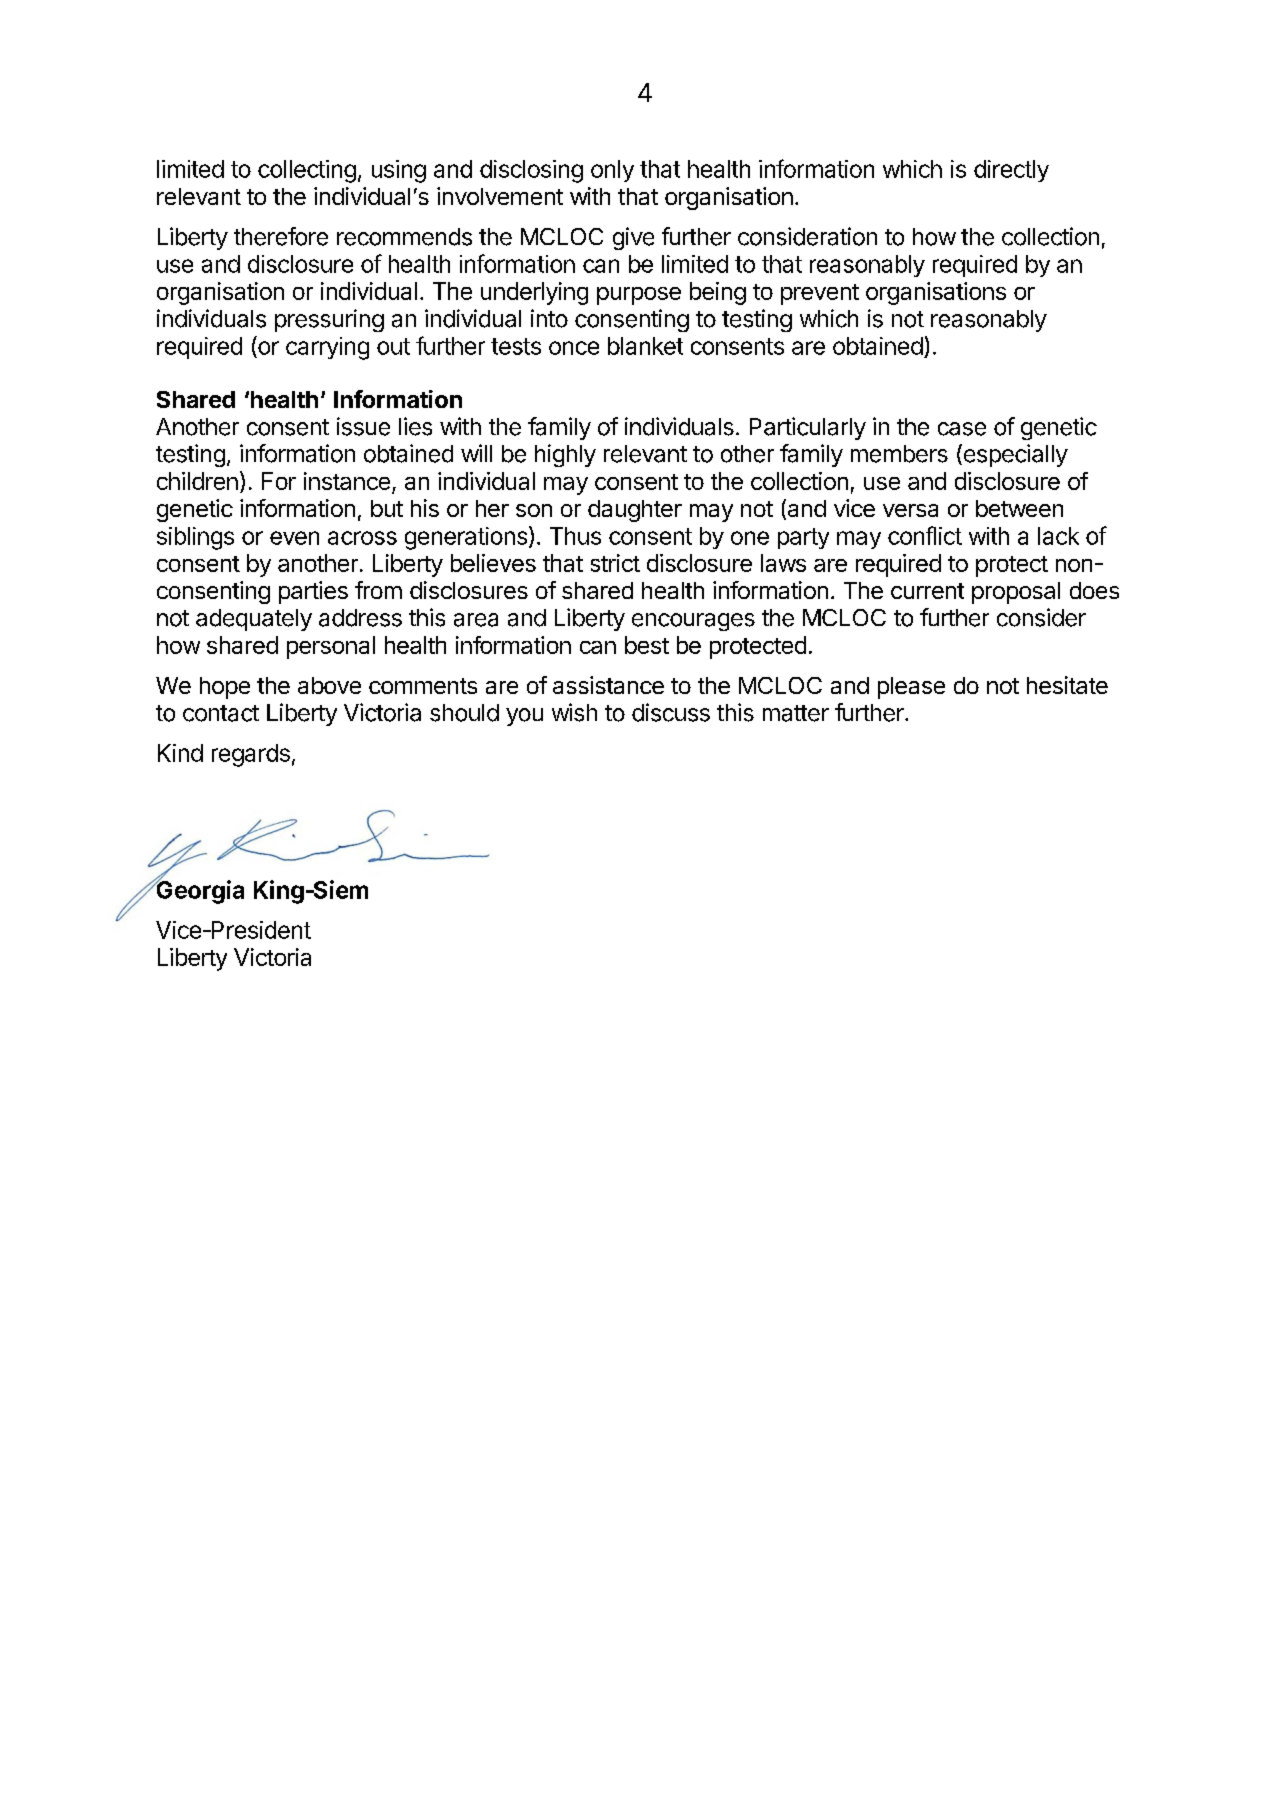 The image size is (1286, 1819). What do you see at coordinates (1011, 171) in the screenshot?
I see `directly` at bounding box center [1011, 171].
